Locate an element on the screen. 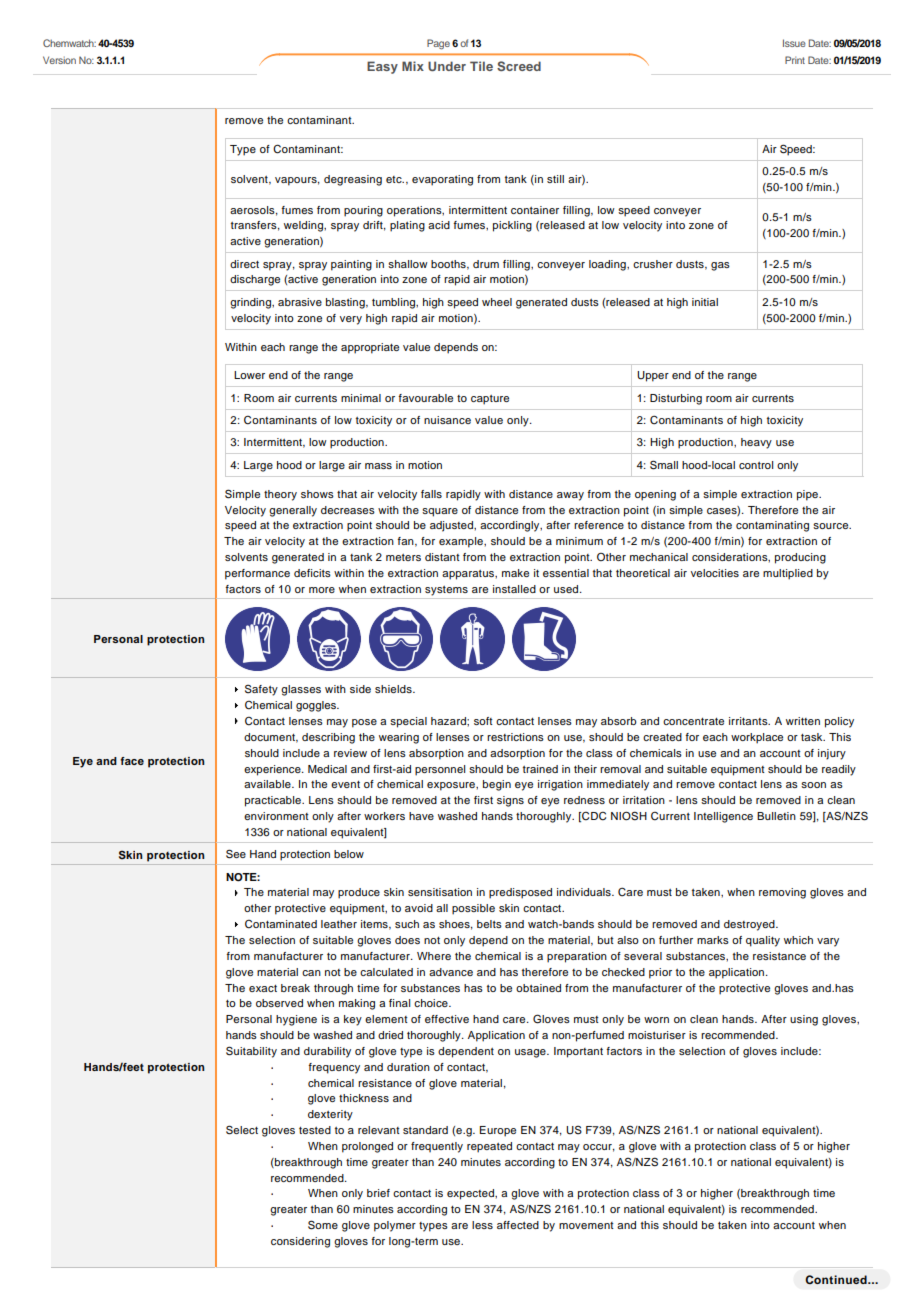 This screenshot has height=1308, width=924. Safety is located at coordinates (261, 690).
